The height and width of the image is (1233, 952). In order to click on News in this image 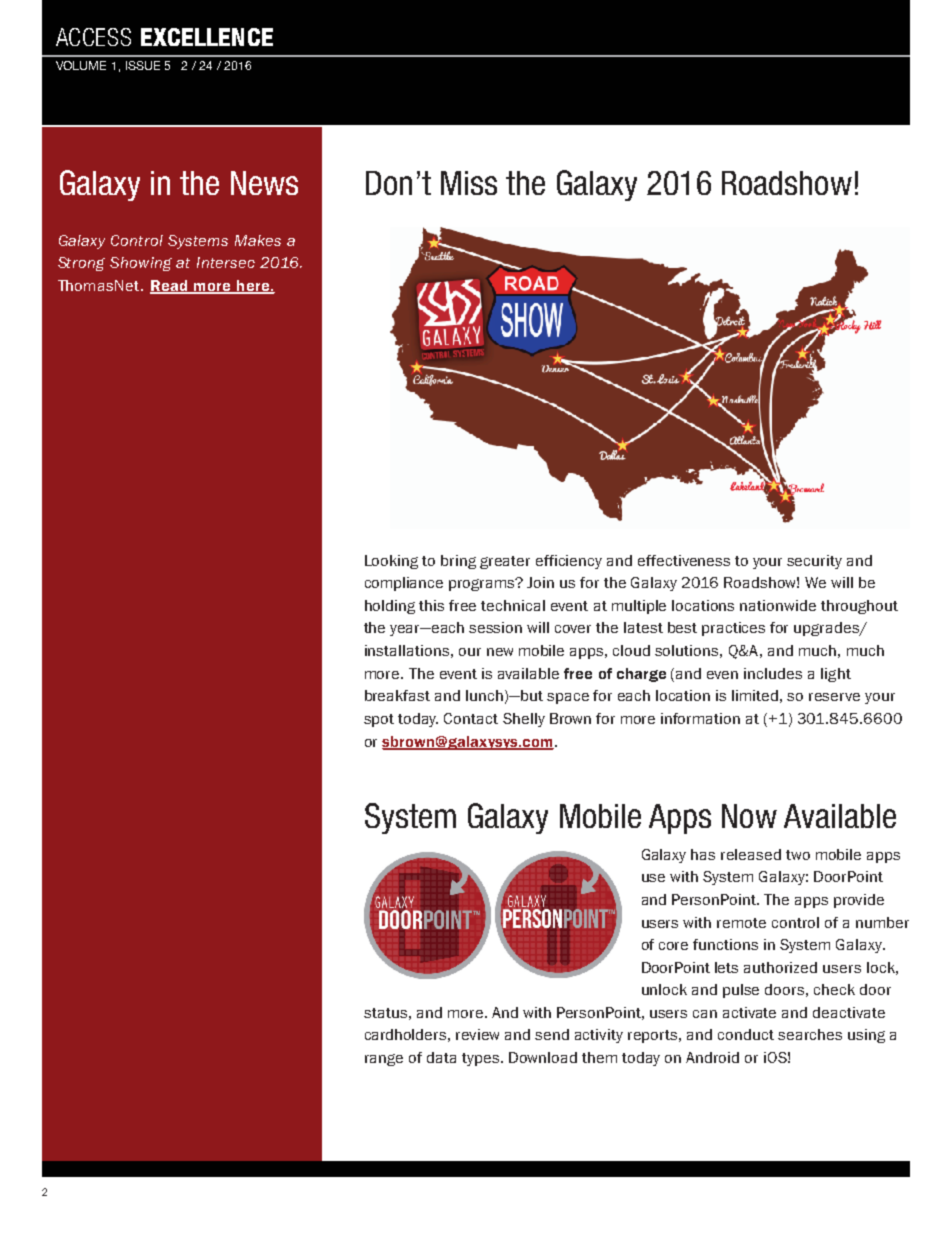, I will do `click(264, 183)`.
